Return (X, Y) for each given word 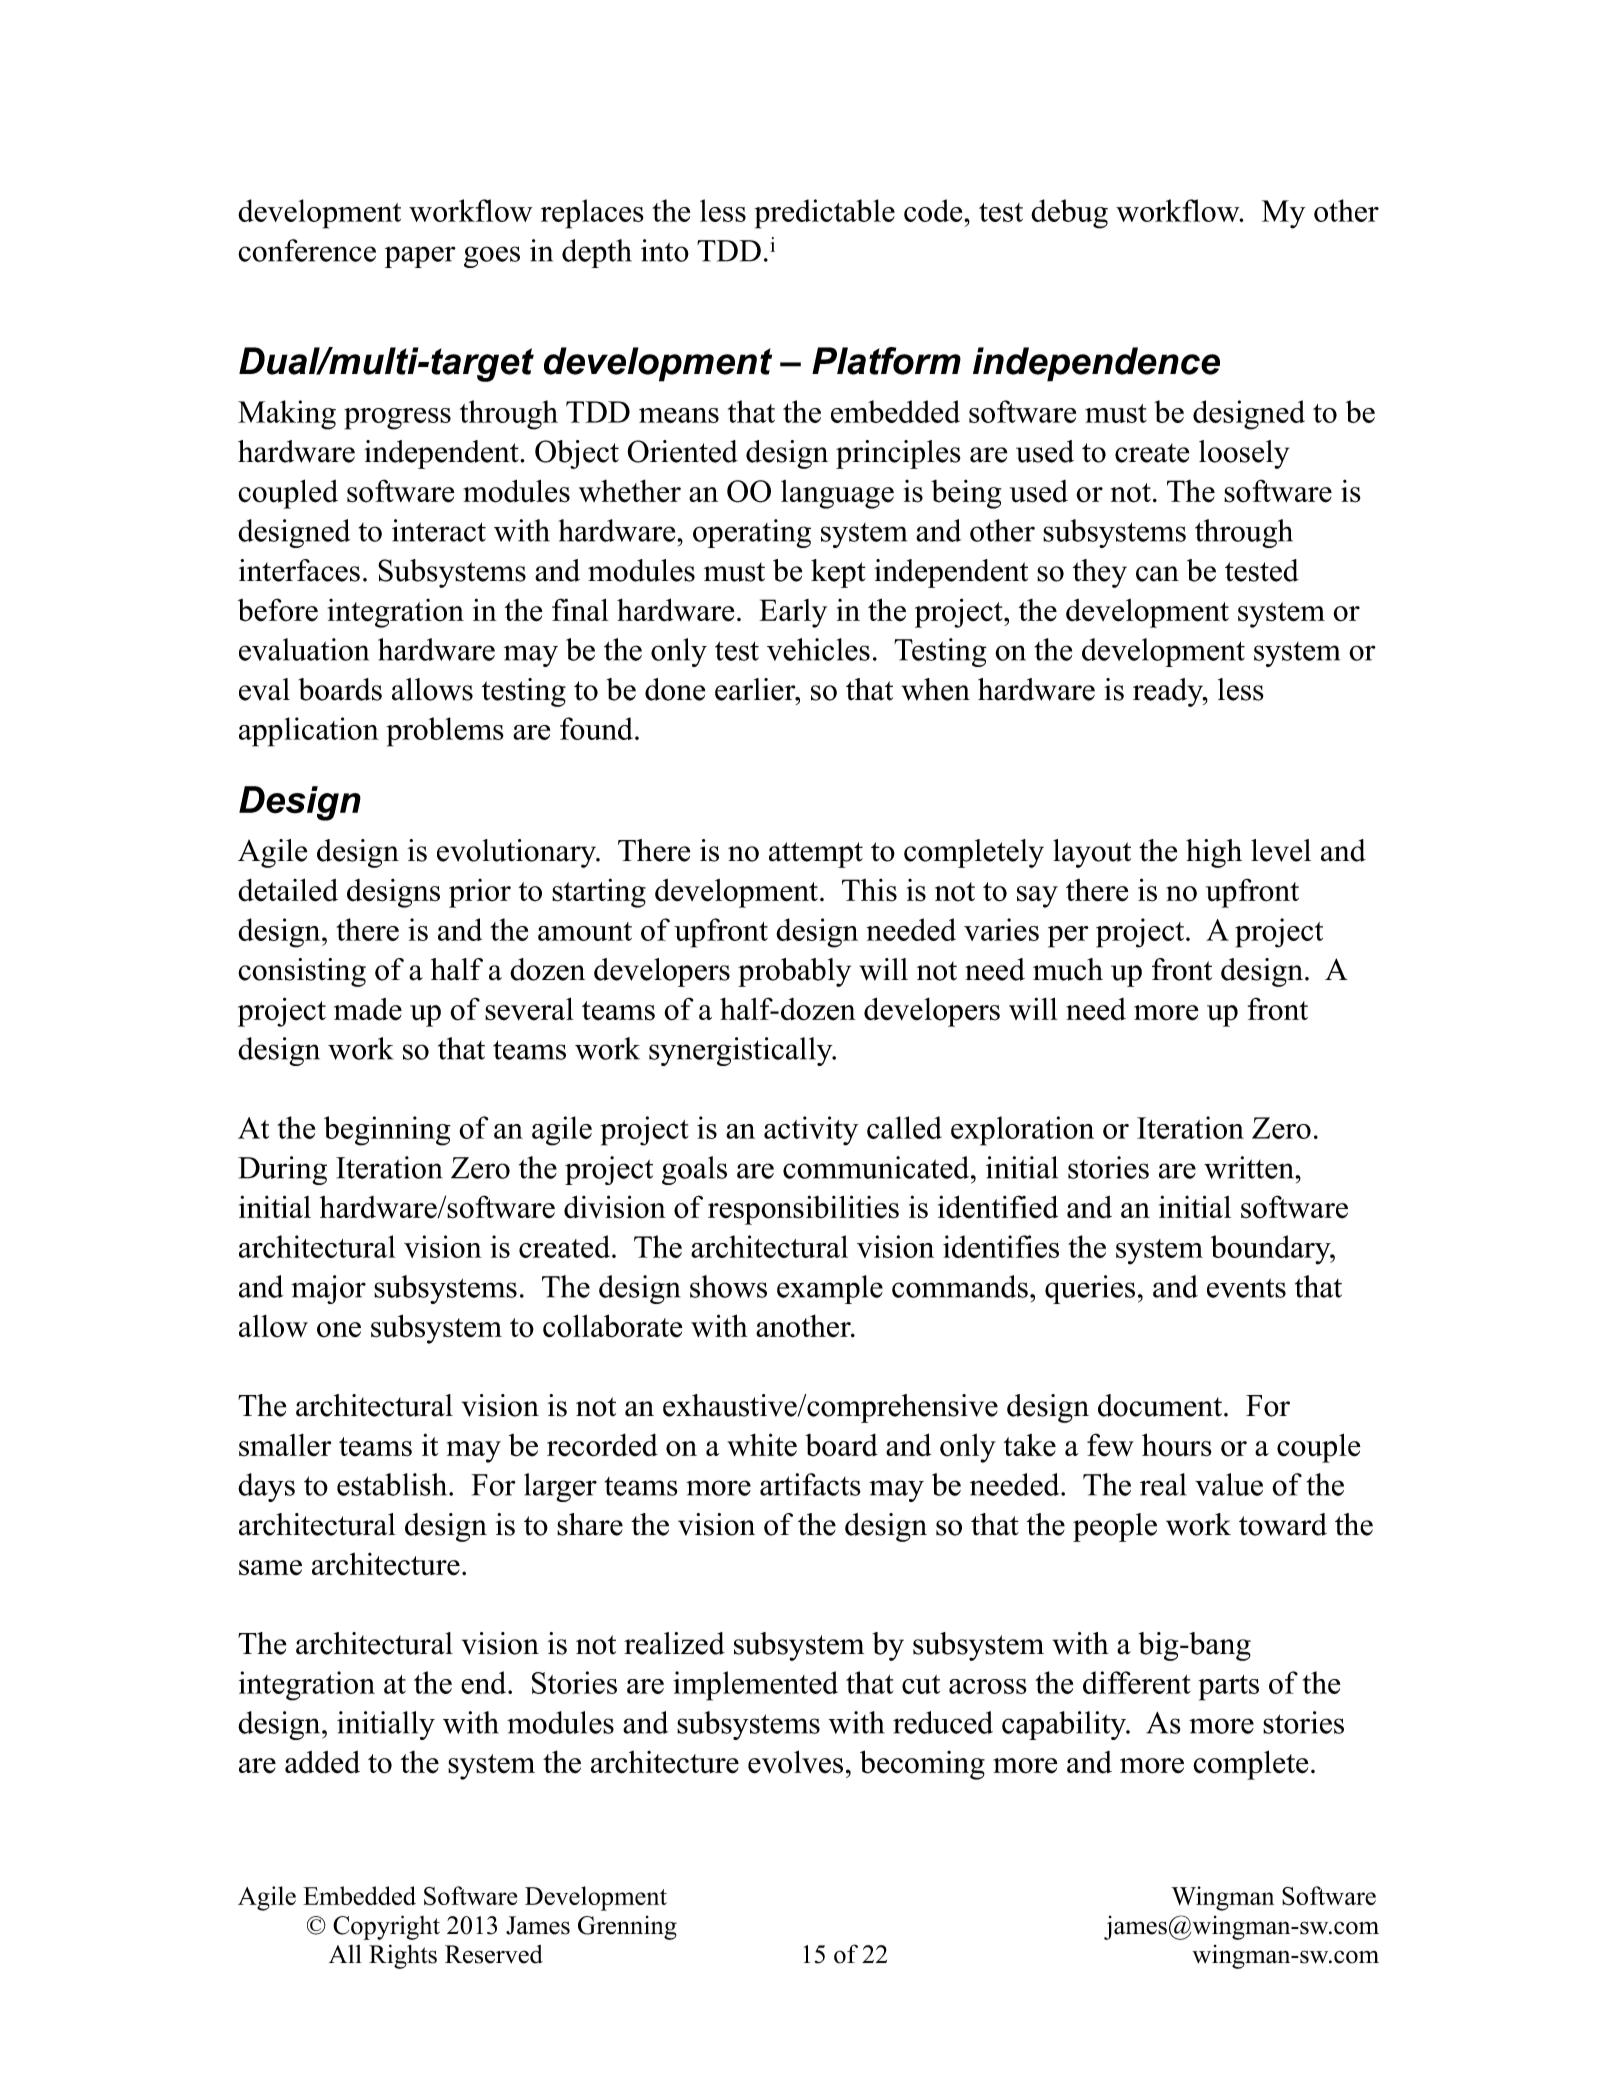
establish (393, 1484)
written (1250, 1167)
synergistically (742, 1051)
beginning (387, 1131)
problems (445, 732)
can (1157, 574)
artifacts (810, 1484)
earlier (756, 689)
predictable (825, 214)
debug (1069, 214)
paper (420, 257)
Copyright (386, 1927)
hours (1177, 1445)
